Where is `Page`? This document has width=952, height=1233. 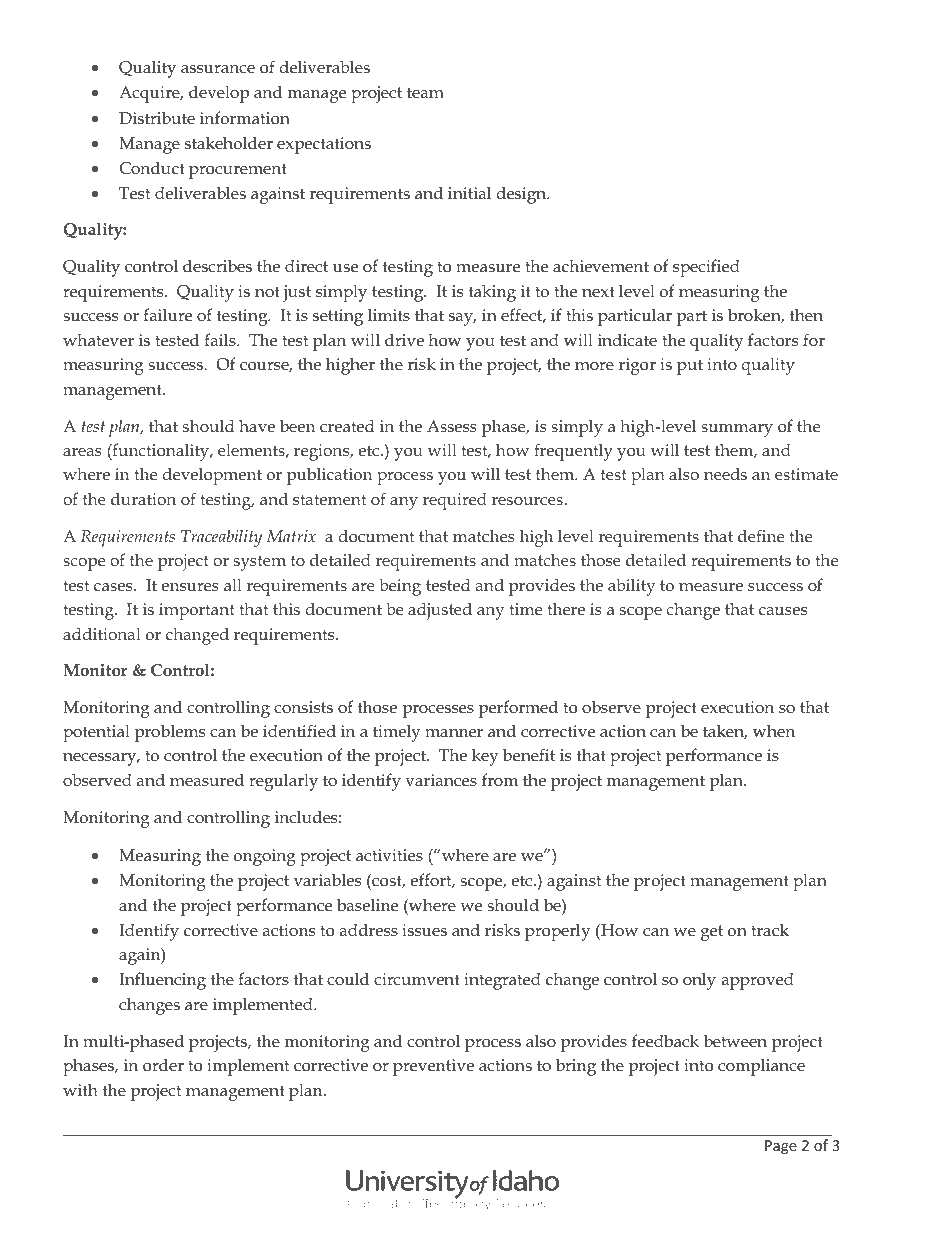 Page is located at coordinates (781, 1147).
